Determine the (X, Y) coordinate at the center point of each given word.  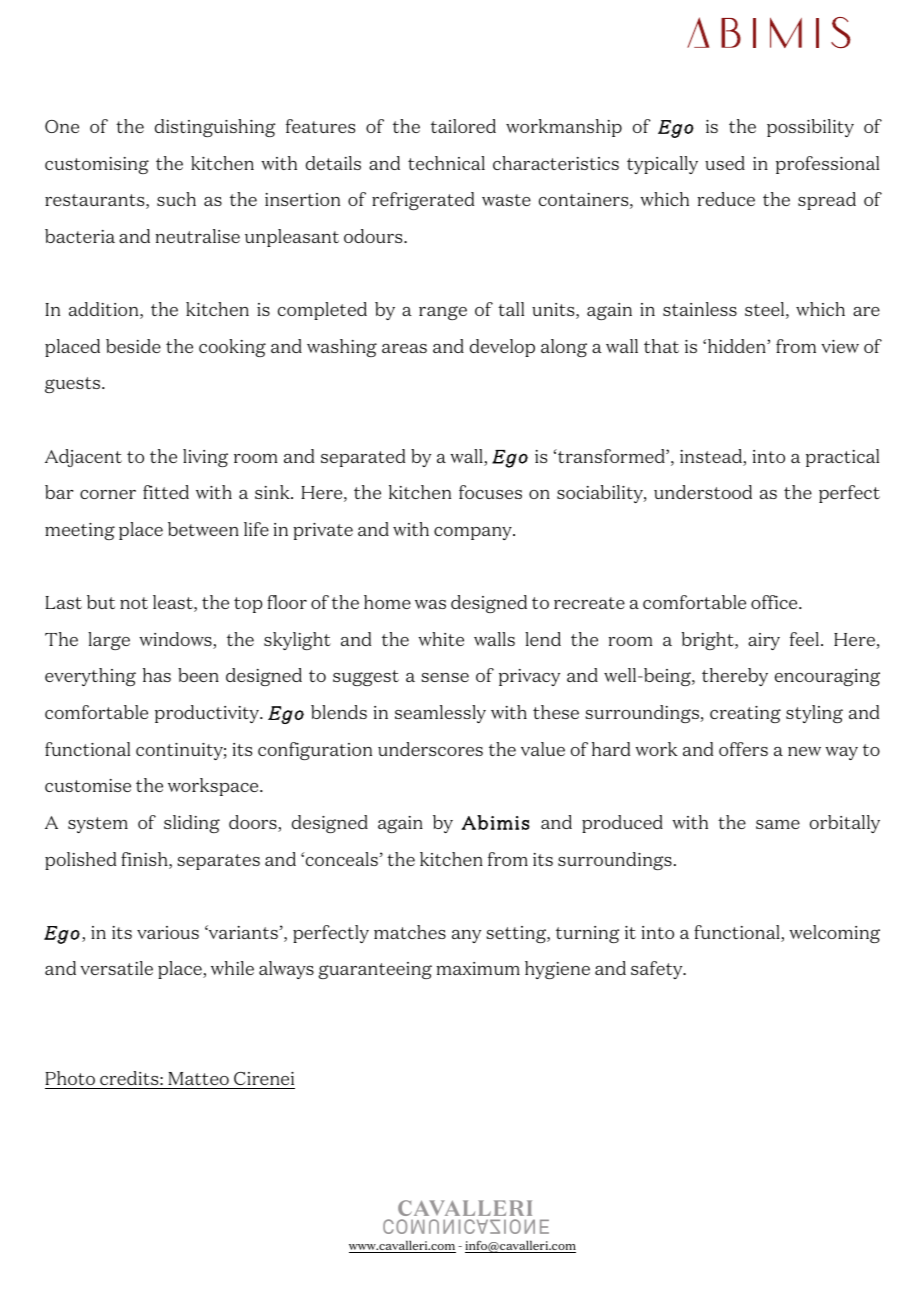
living (205, 458)
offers (743, 749)
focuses (490, 492)
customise (88, 785)
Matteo (198, 1080)
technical (446, 163)
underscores (430, 749)
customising (97, 165)
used (725, 163)
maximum (478, 968)
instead (712, 457)
